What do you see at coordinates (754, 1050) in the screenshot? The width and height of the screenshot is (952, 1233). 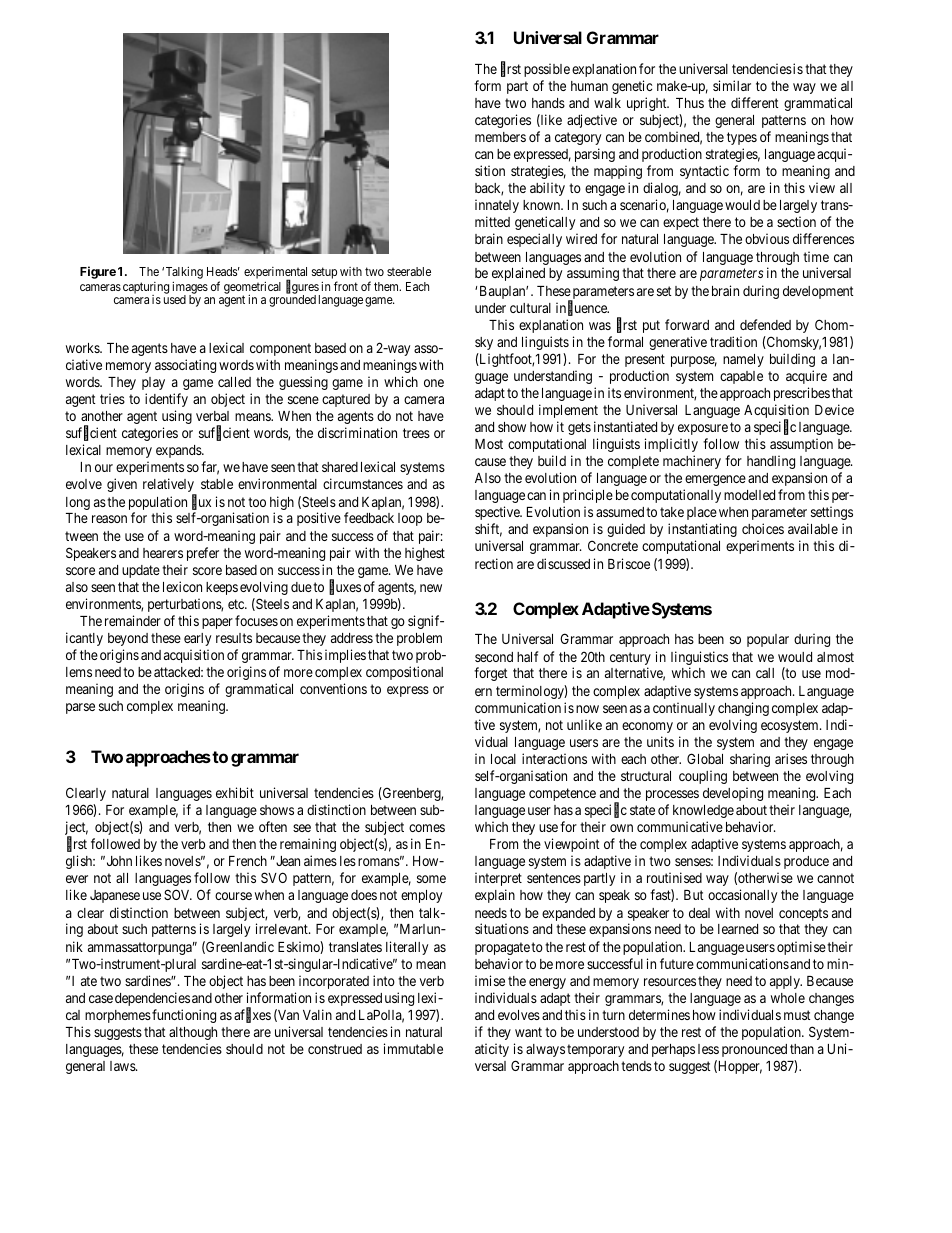 I see `pronounced` at bounding box center [754, 1050].
